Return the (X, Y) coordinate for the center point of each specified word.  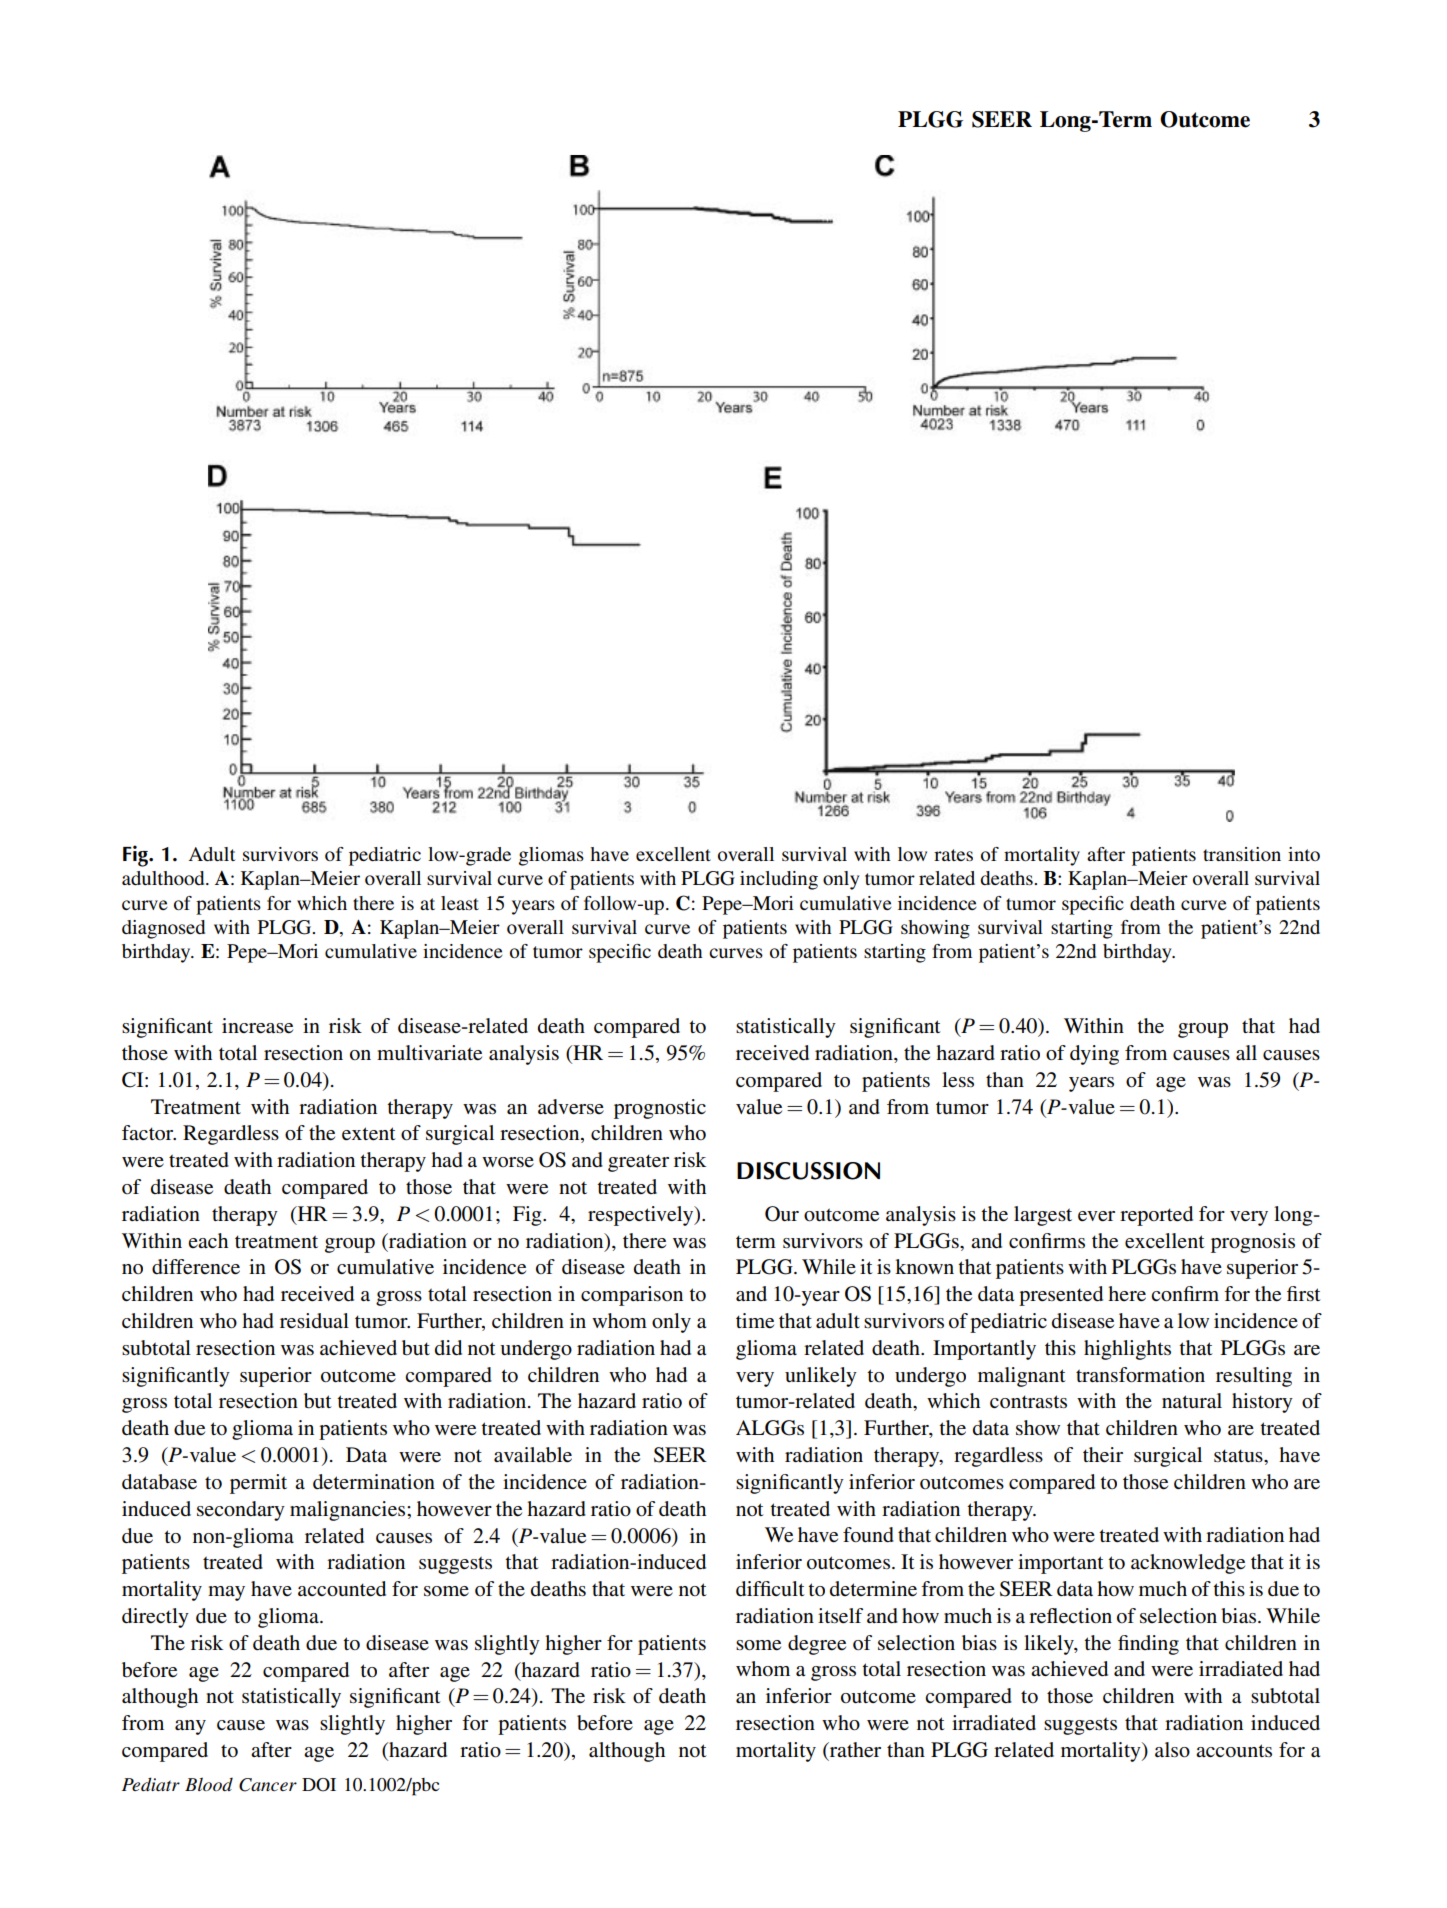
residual (314, 1320)
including (779, 880)
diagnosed (163, 929)
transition (1242, 854)
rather (854, 1750)
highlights (1127, 1350)
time (755, 1321)
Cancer (268, 1785)
